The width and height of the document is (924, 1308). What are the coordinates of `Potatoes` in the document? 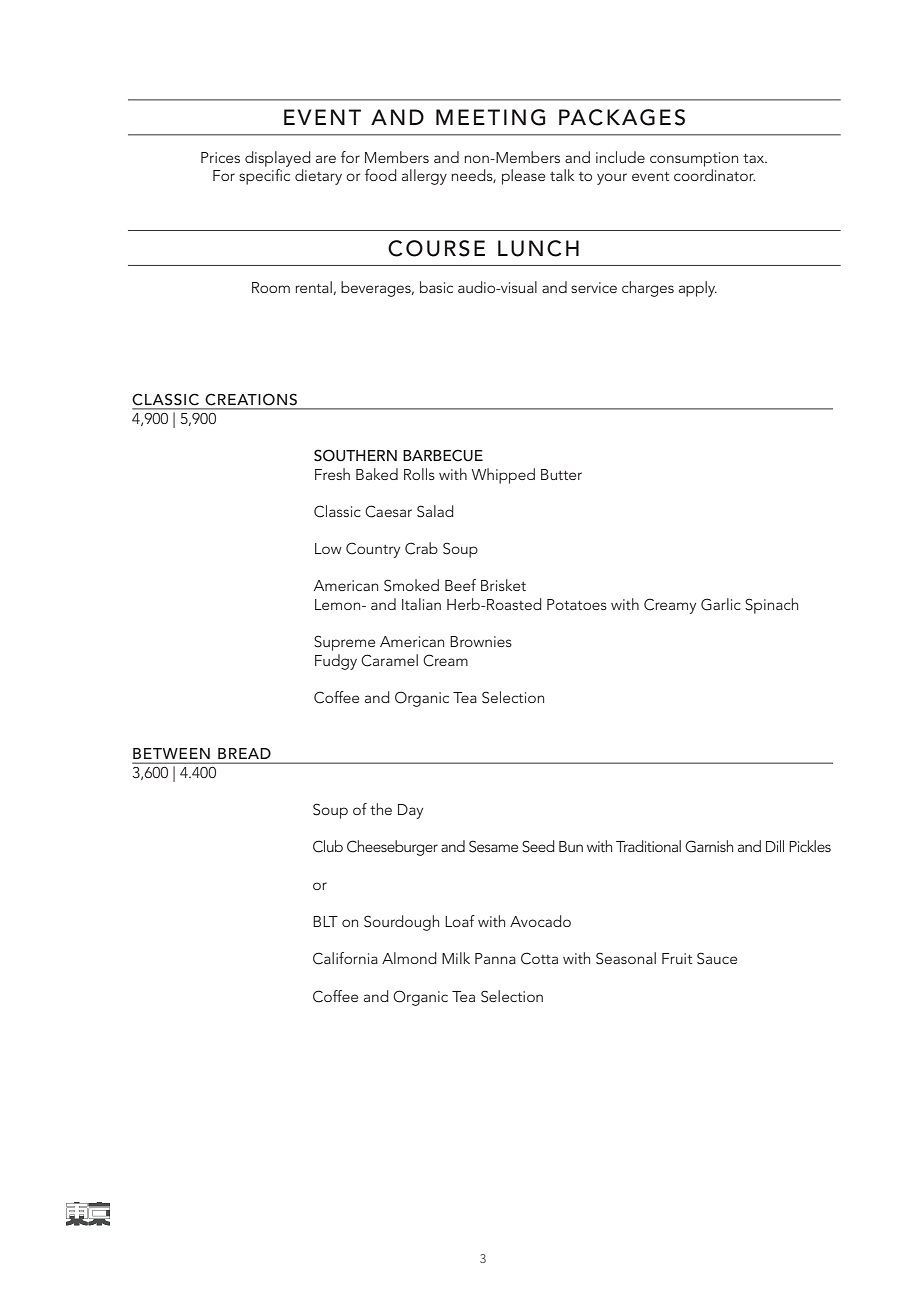 It's located at (577, 604).
